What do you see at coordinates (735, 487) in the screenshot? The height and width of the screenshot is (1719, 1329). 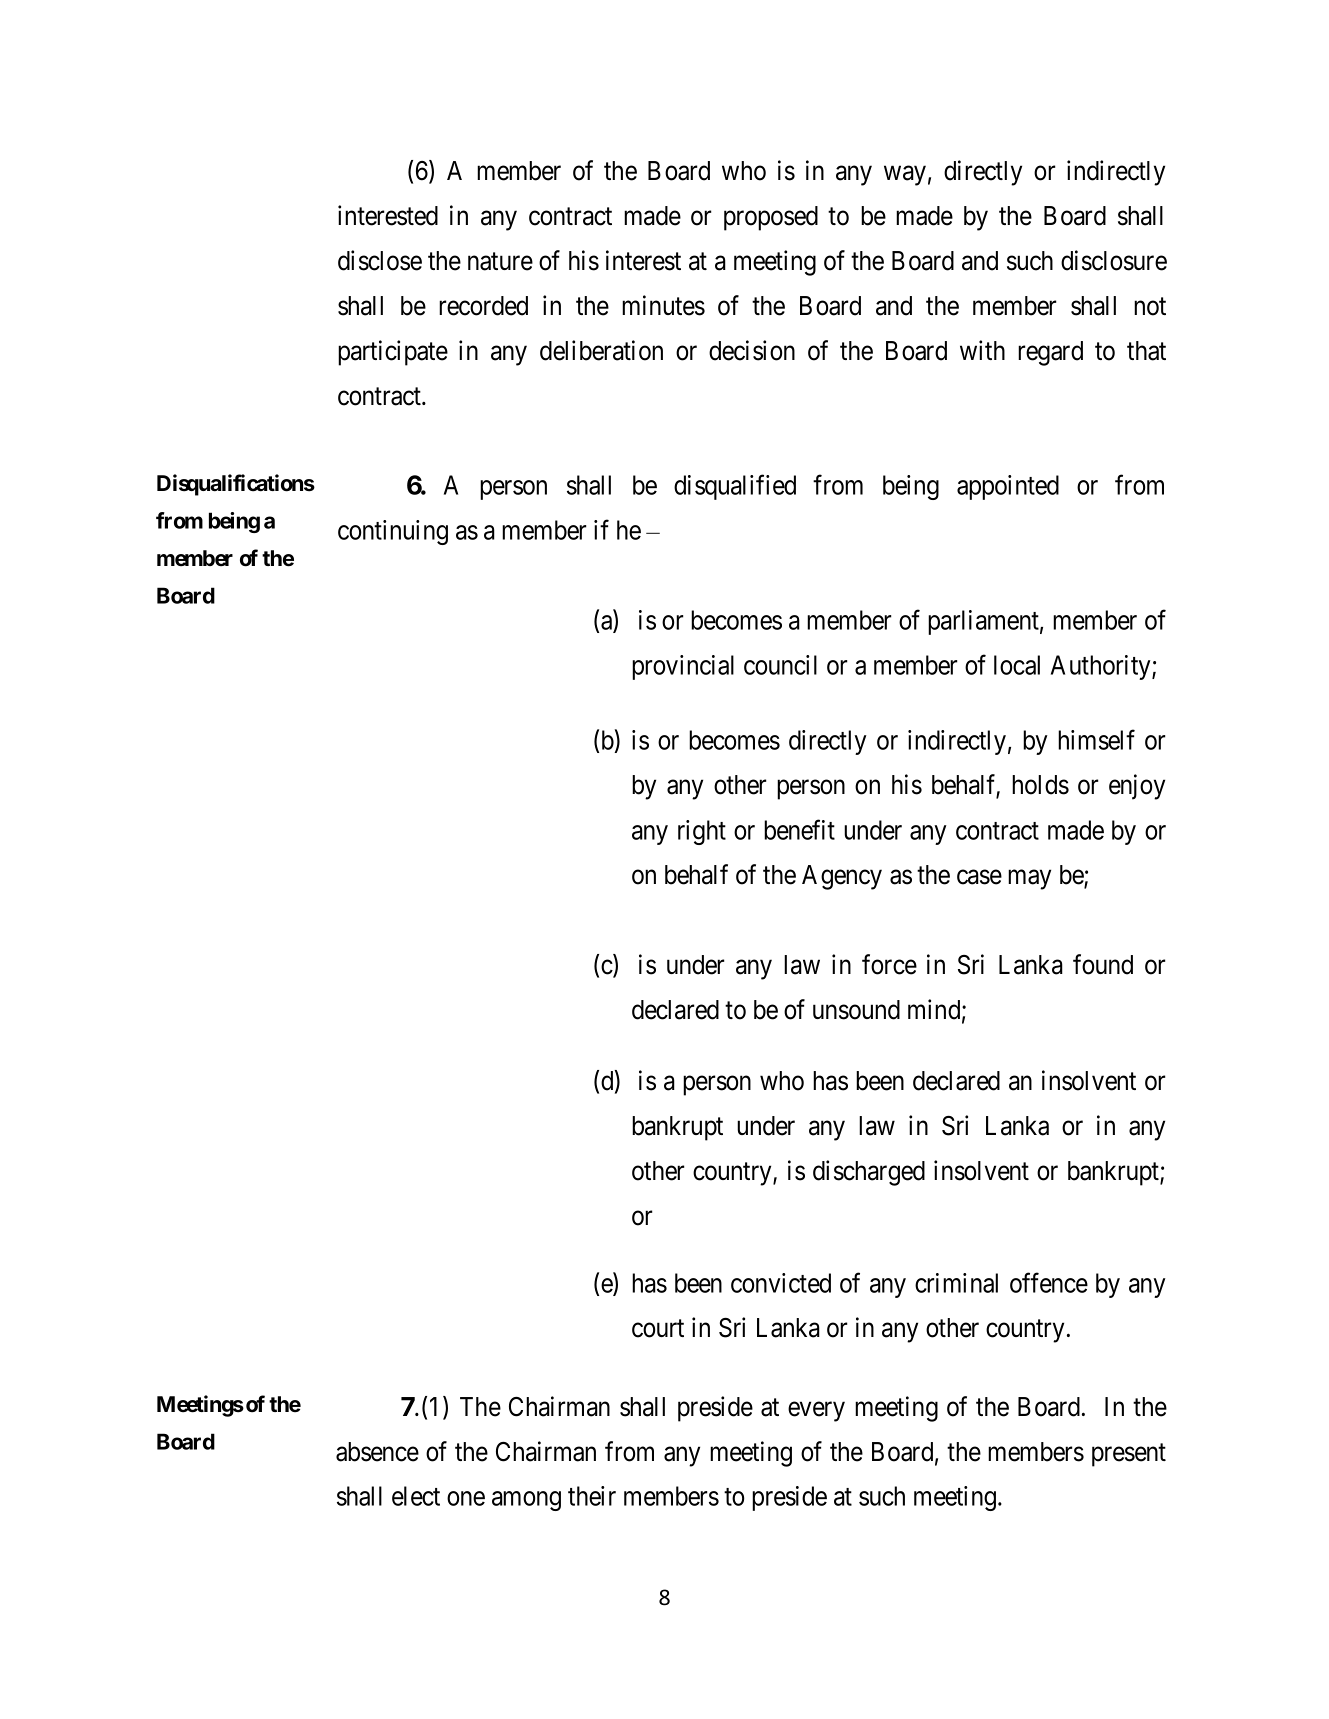 I see `disqualified` at bounding box center [735, 487].
